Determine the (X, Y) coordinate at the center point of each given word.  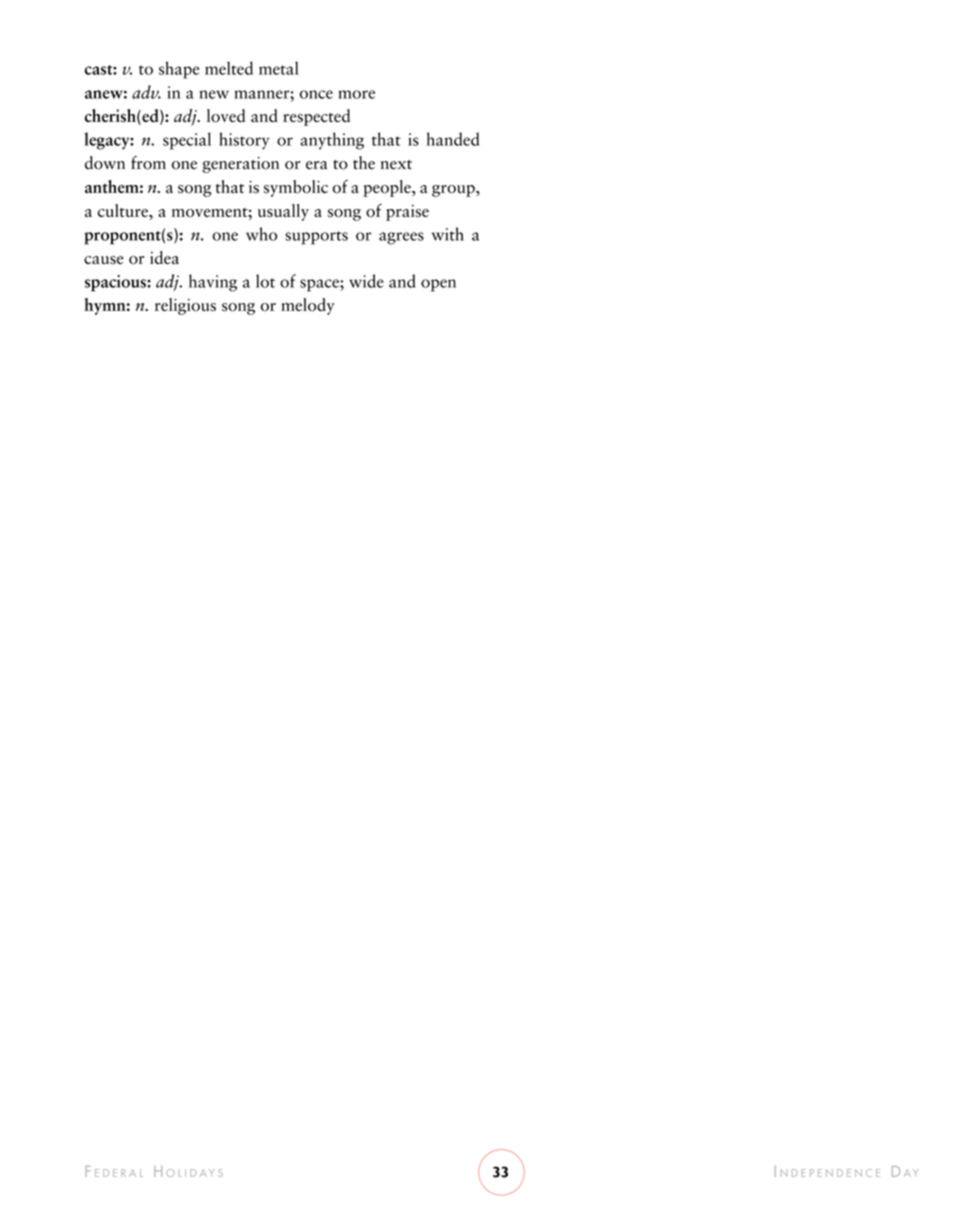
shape (179, 70)
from (148, 163)
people (388, 188)
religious (185, 306)
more (356, 94)
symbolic (296, 188)
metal (279, 68)
